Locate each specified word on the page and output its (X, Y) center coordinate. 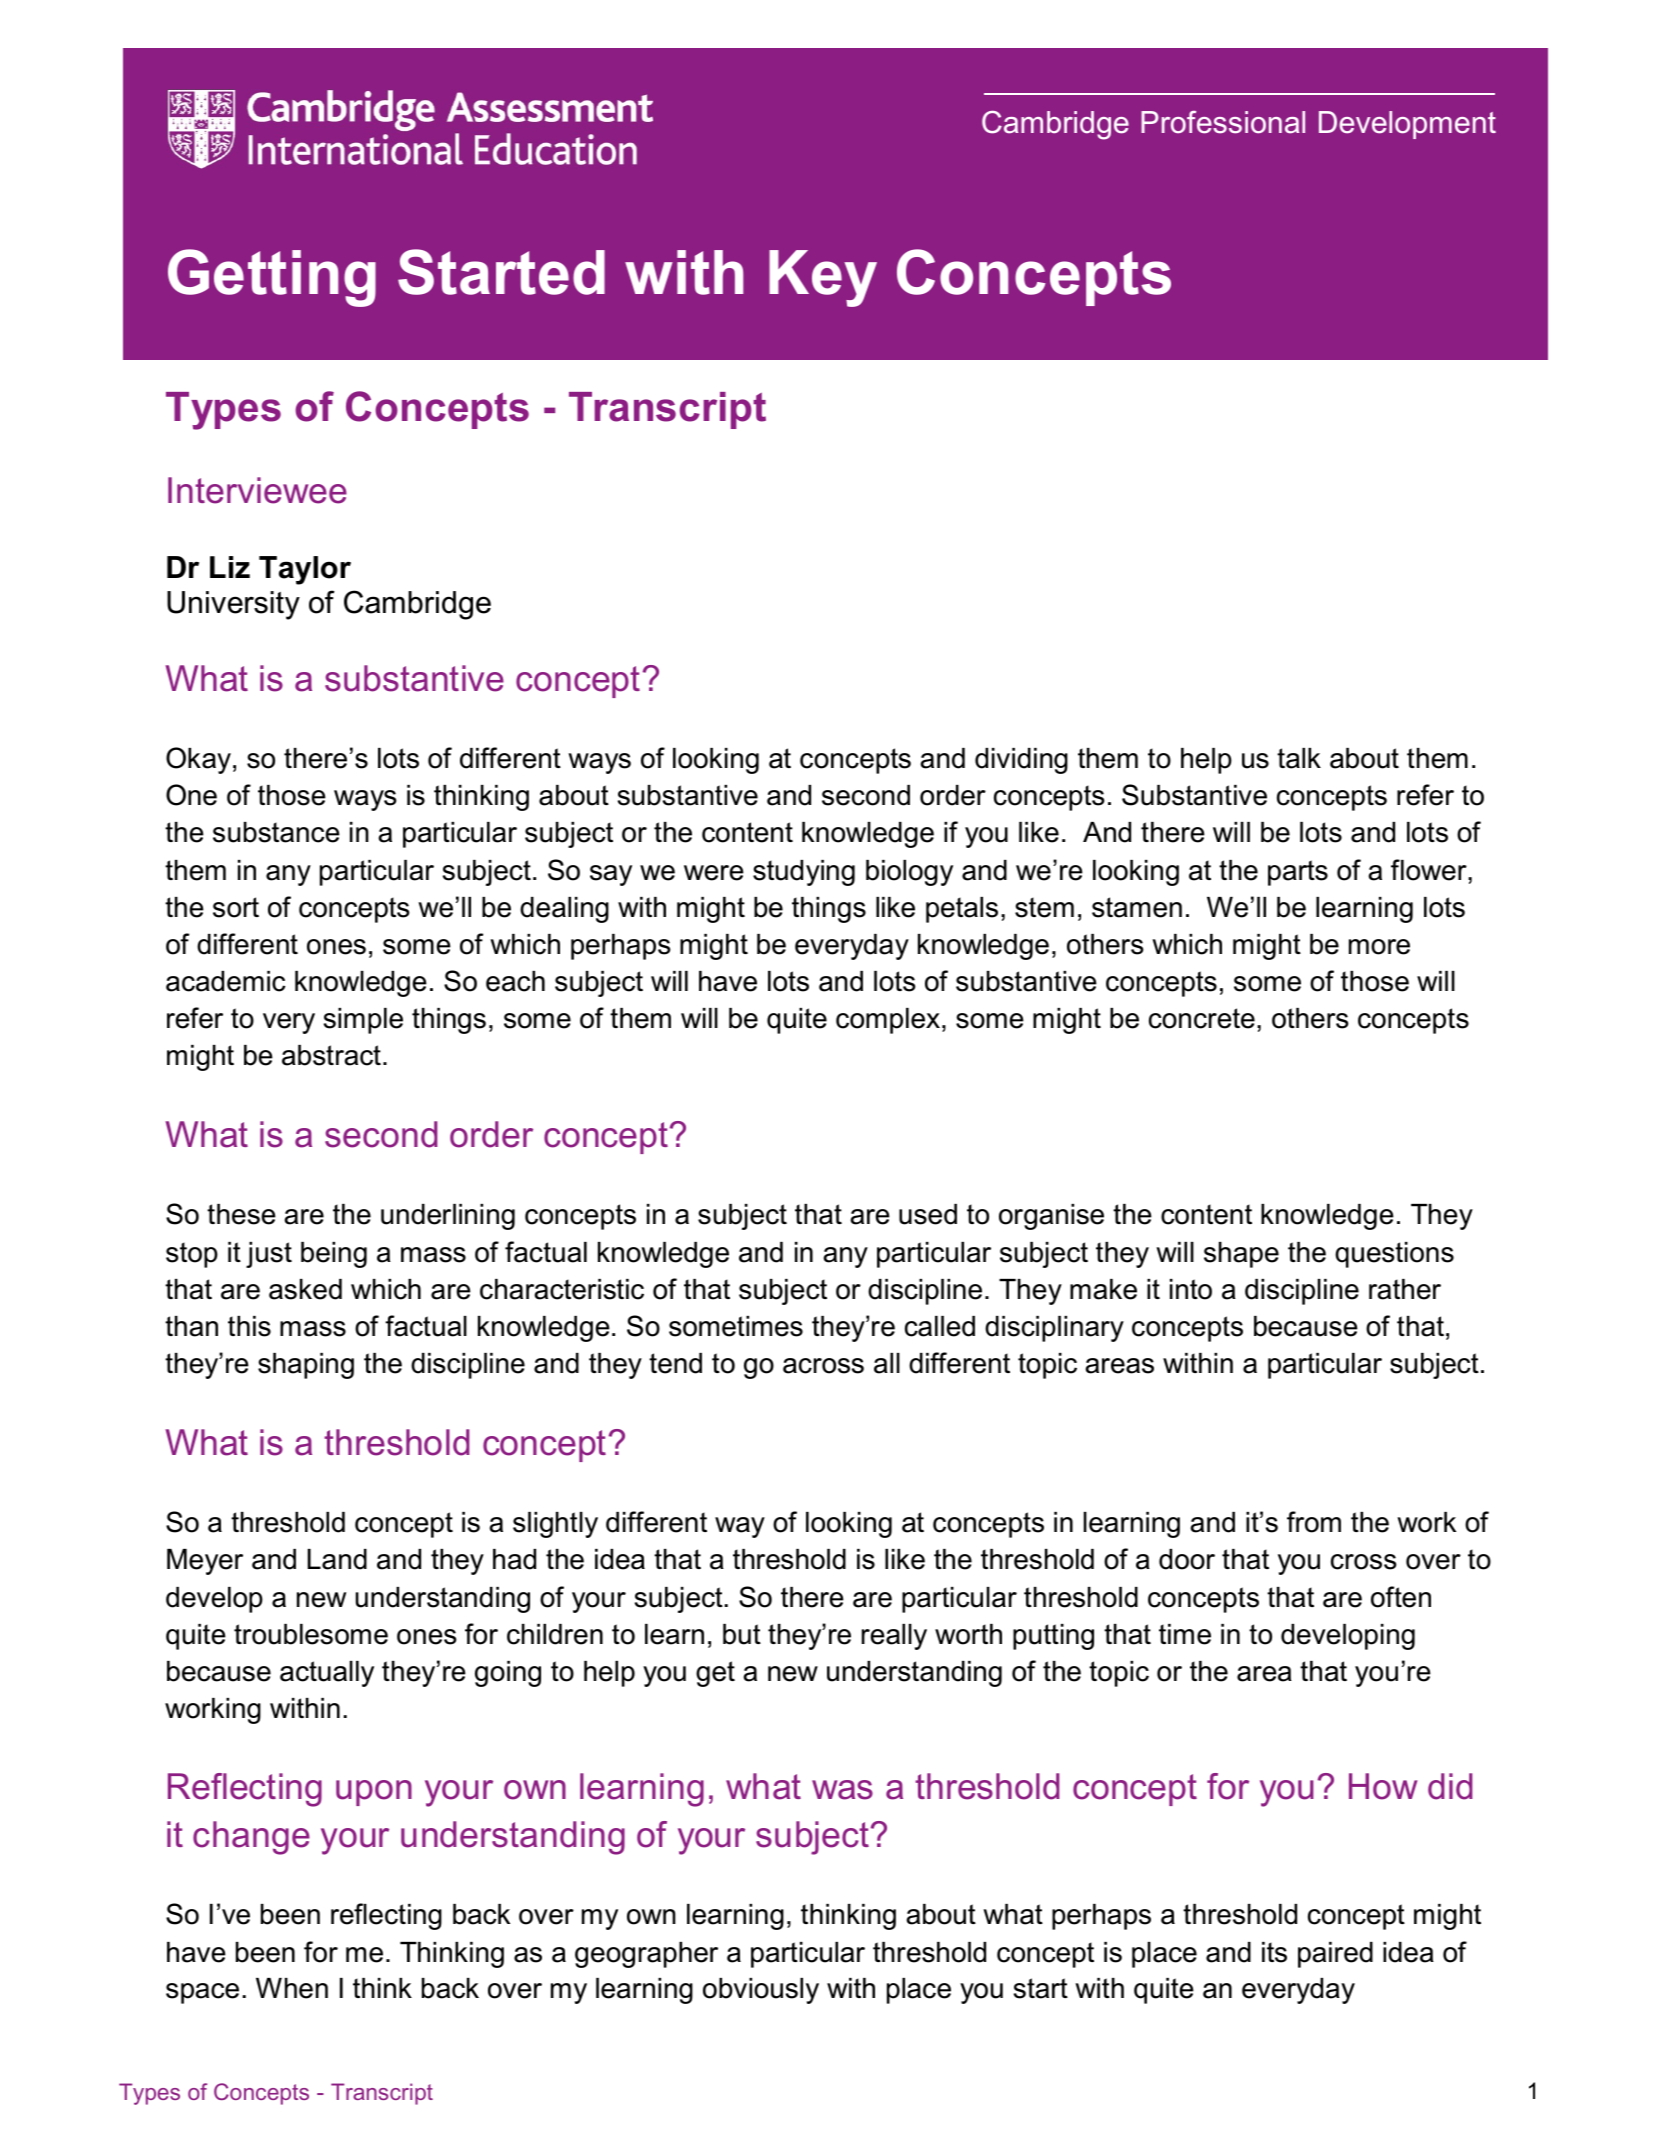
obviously (761, 1991)
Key (823, 278)
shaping (306, 1366)
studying (804, 873)
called (940, 1326)
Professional (1223, 122)
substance (276, 832)
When (292, 1988)
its (1274, 1952)
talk (1299, 758)
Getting (272, 278)
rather (1405, 1289)
